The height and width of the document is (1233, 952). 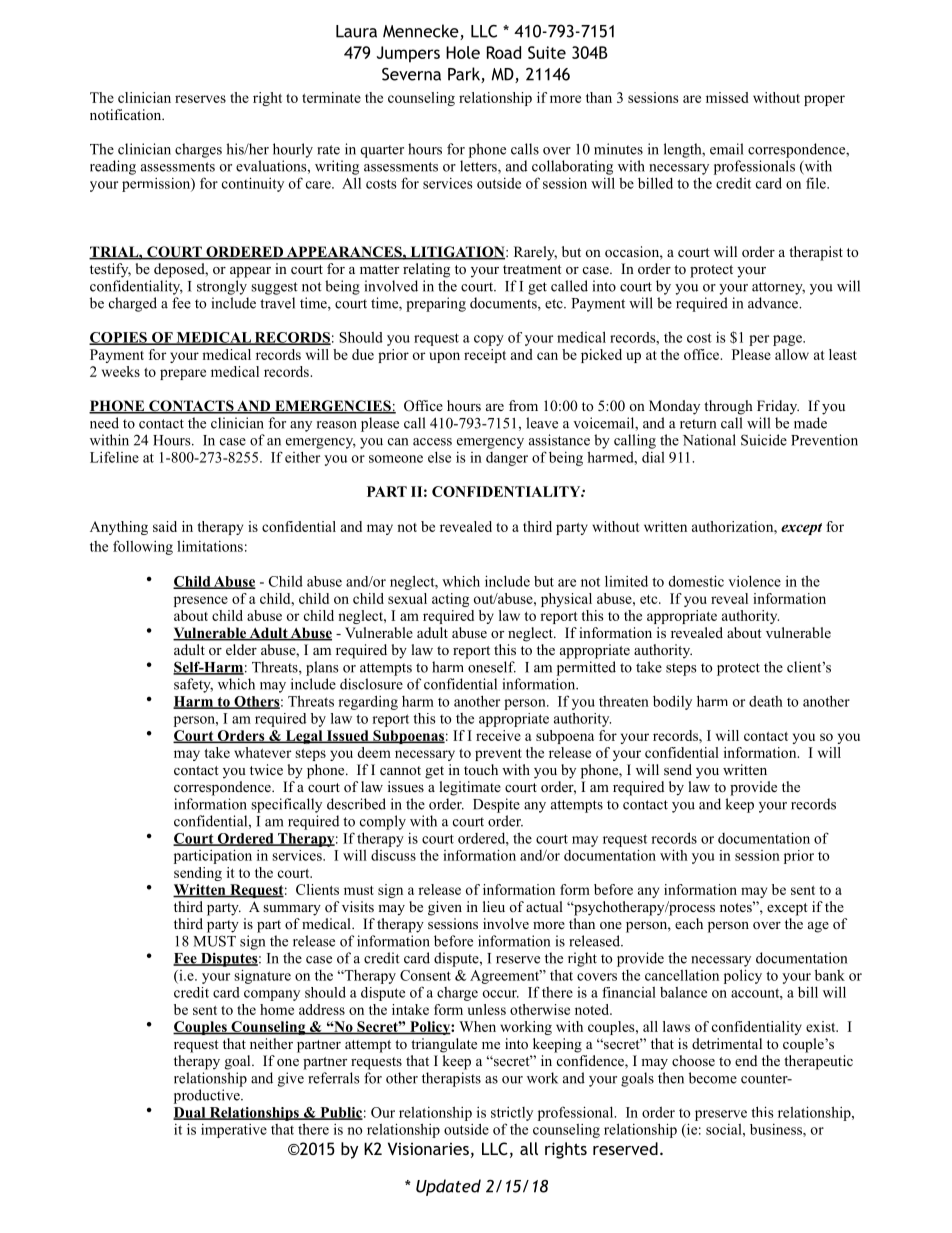 What do you see at coordinates (201, 601) in the document?
I see `presence` at bounding box center [201, 601].
